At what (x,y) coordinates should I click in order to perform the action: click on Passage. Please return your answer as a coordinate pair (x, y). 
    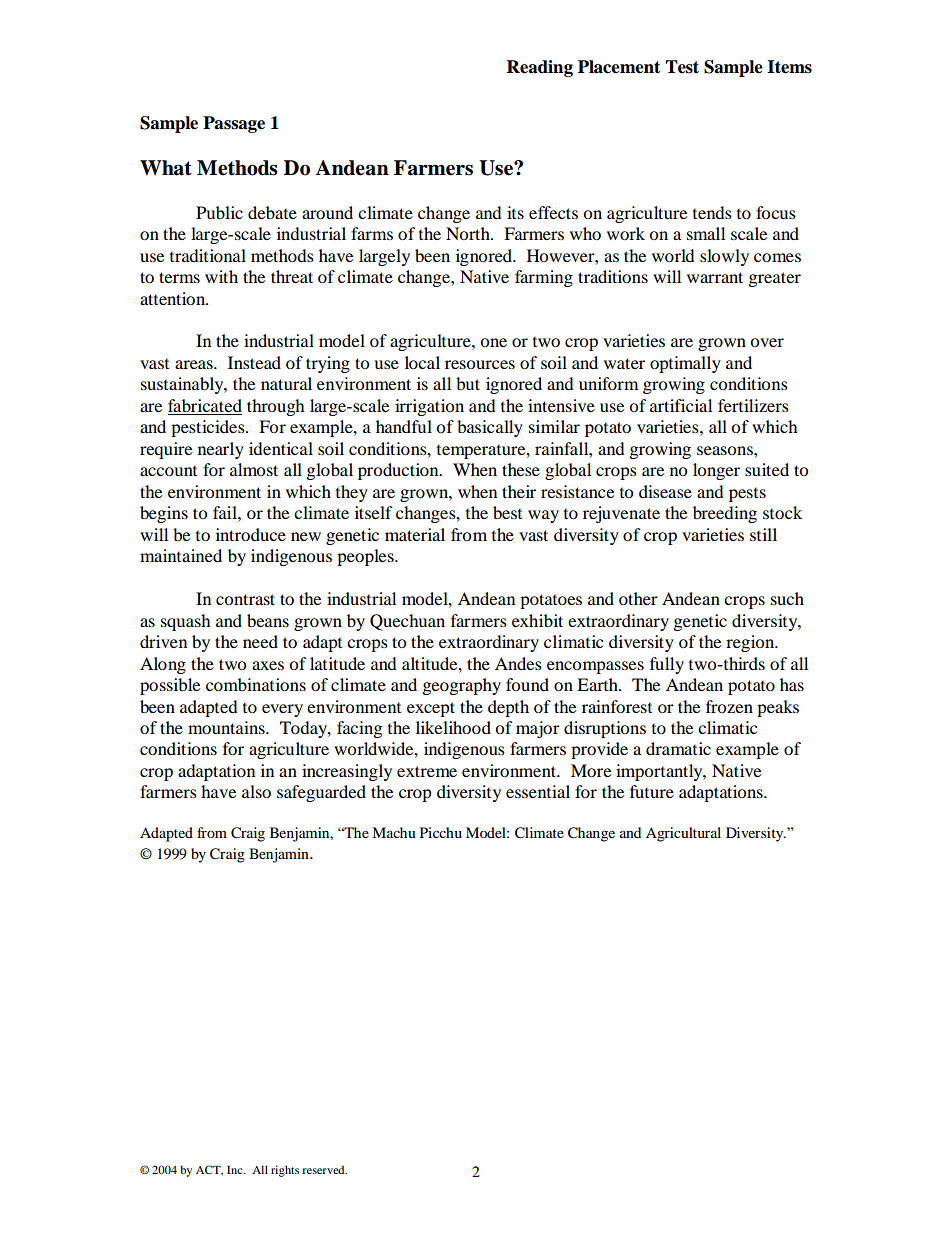
    Looking at the image, I should click on (234, 124).
